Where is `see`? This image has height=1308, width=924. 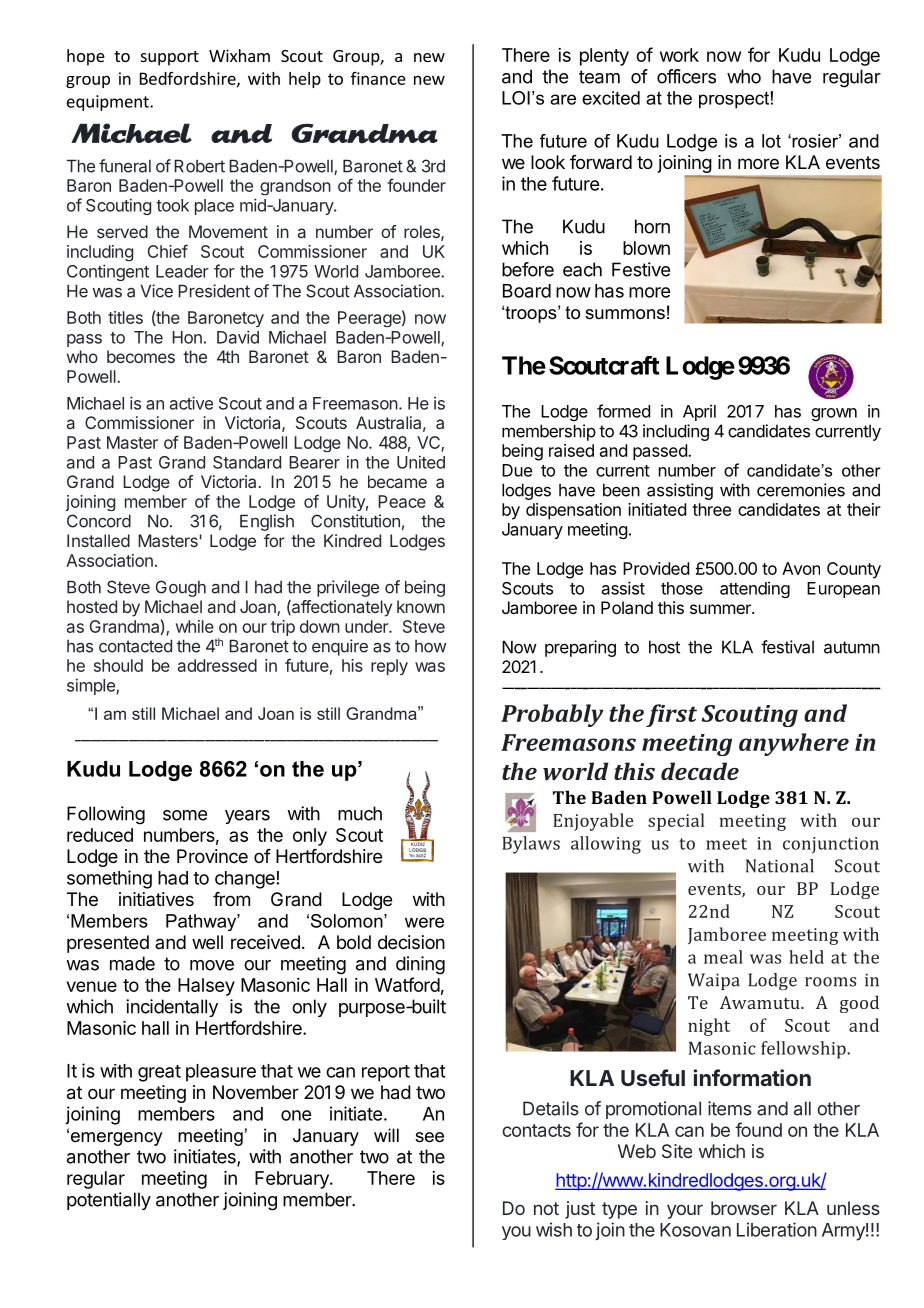
see is located at coordinates (429, 1137).
